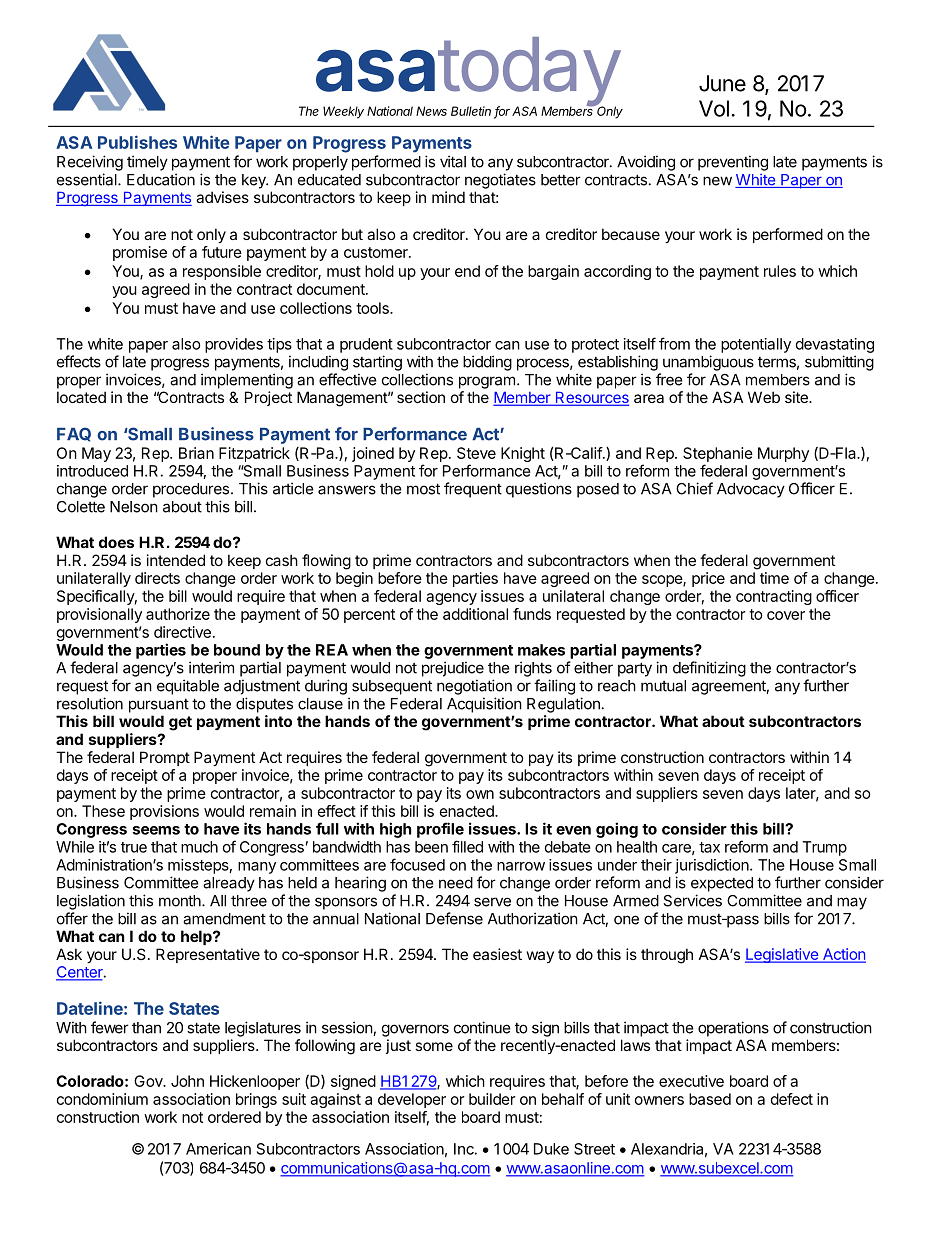 This screenshot has height=1233, width=952. Describe the element at coordinates (471, 111) in the screenshot. I see `Bulletin` at that location.
